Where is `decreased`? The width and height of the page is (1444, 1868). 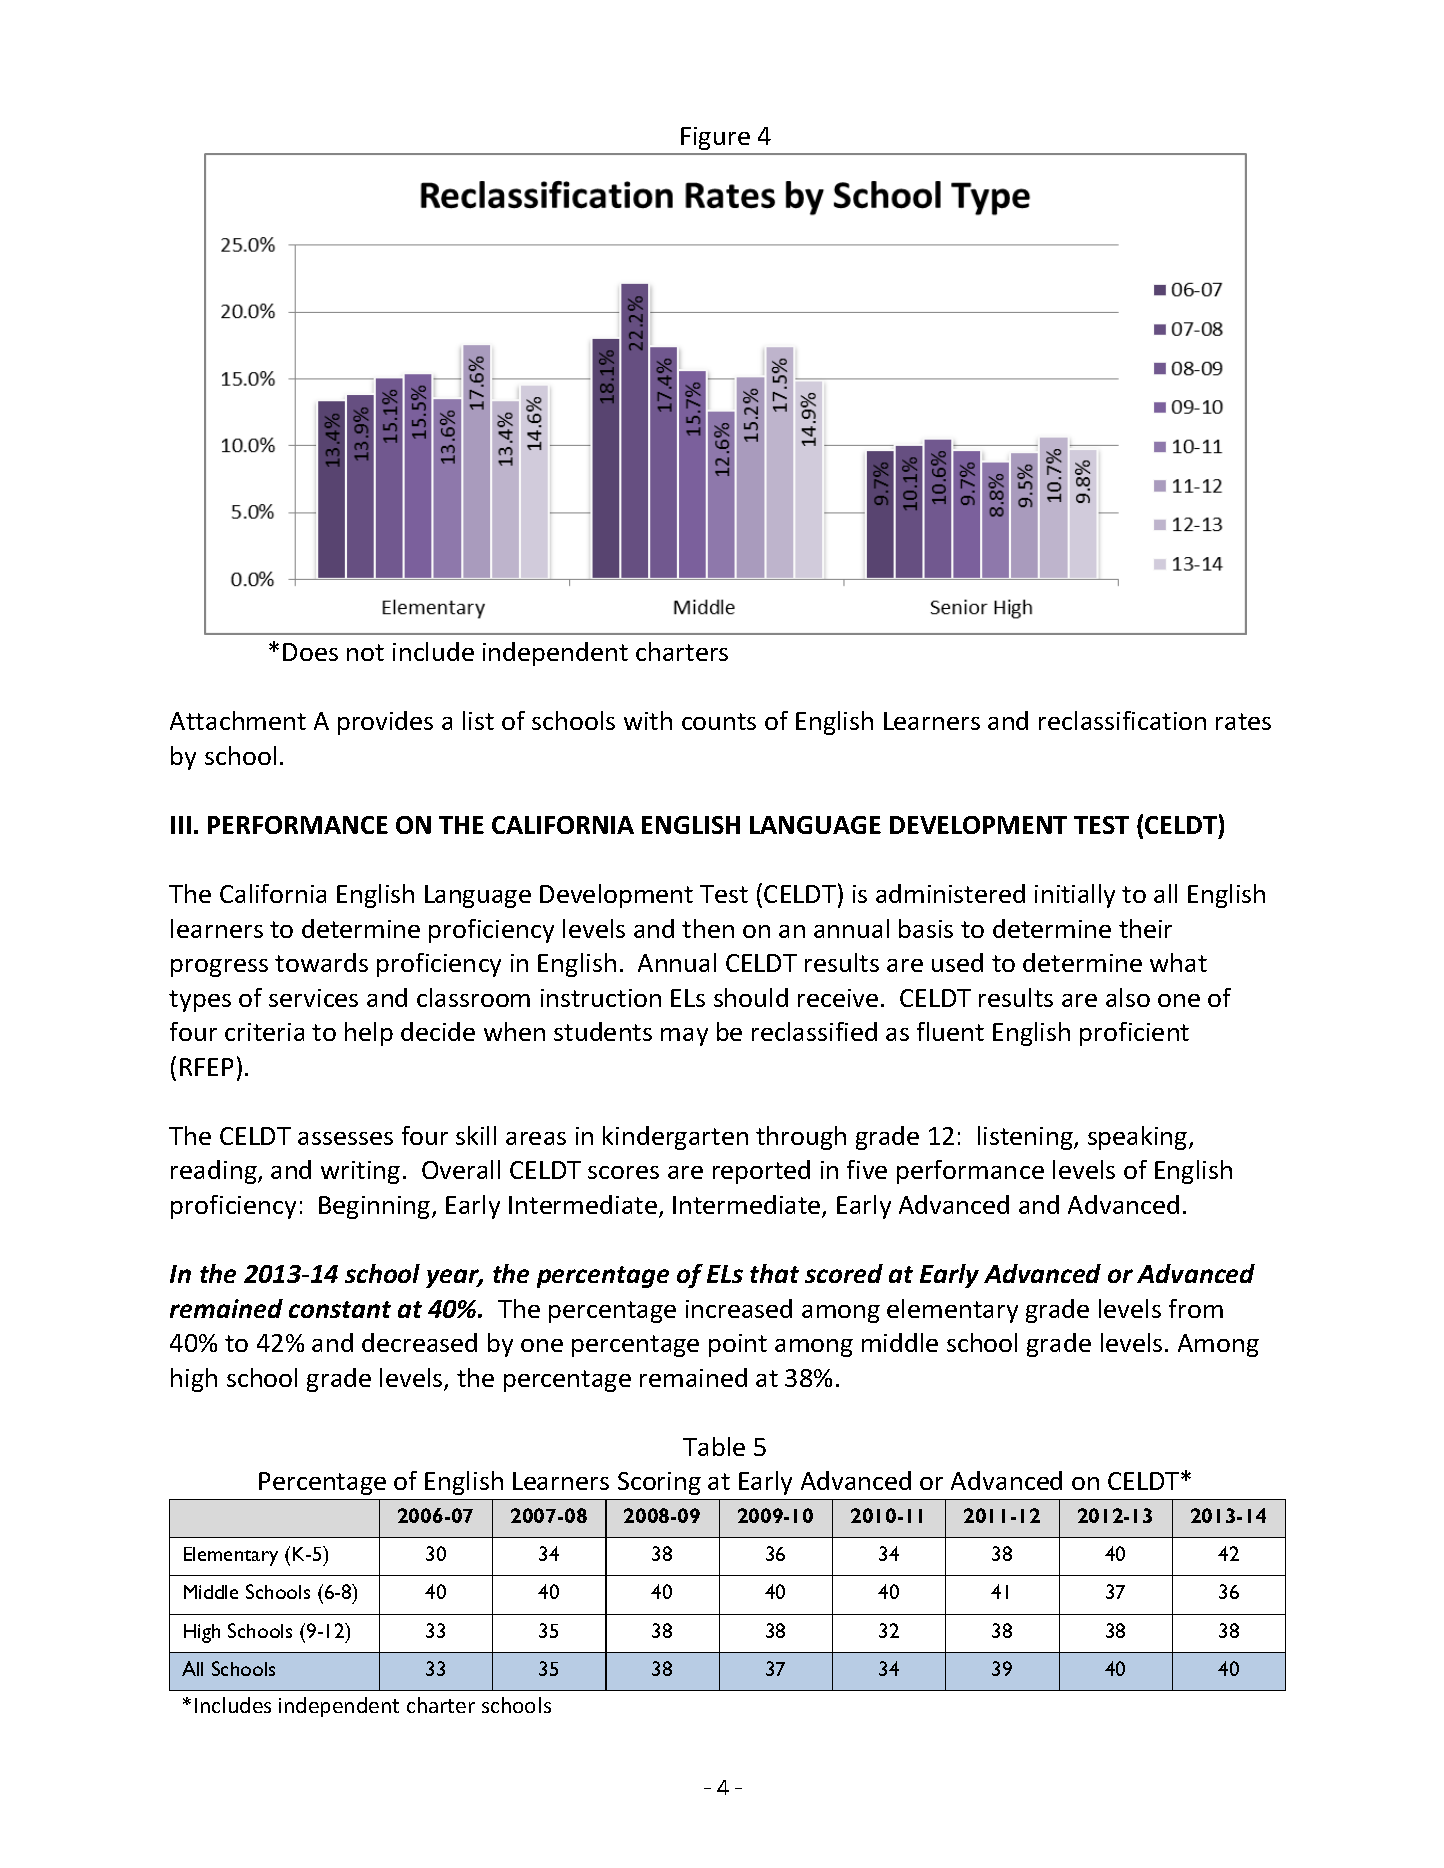 decreased is located at coordinates (419, 1342).
